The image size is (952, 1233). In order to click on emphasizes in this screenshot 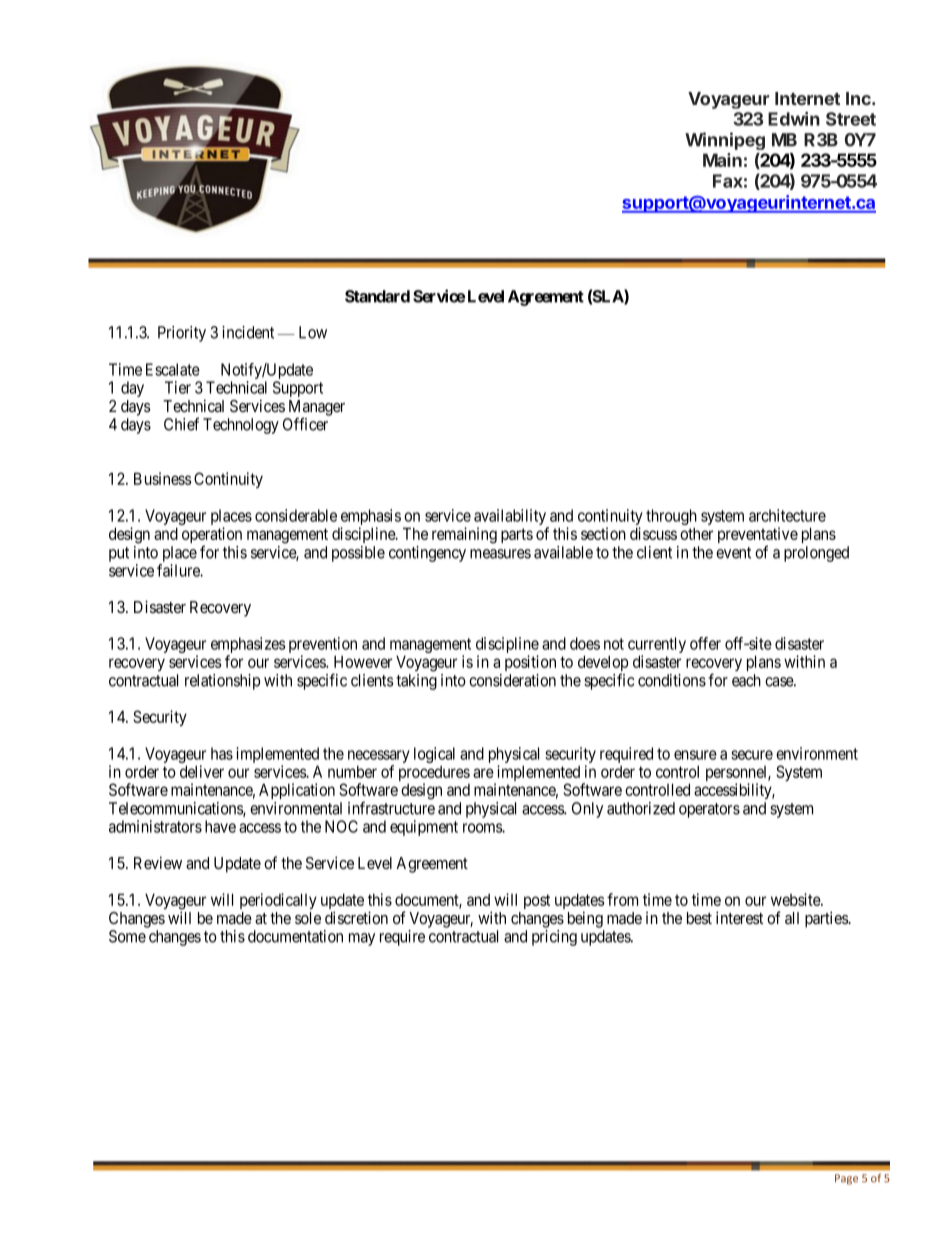, I will do `click(248, 646)`.
